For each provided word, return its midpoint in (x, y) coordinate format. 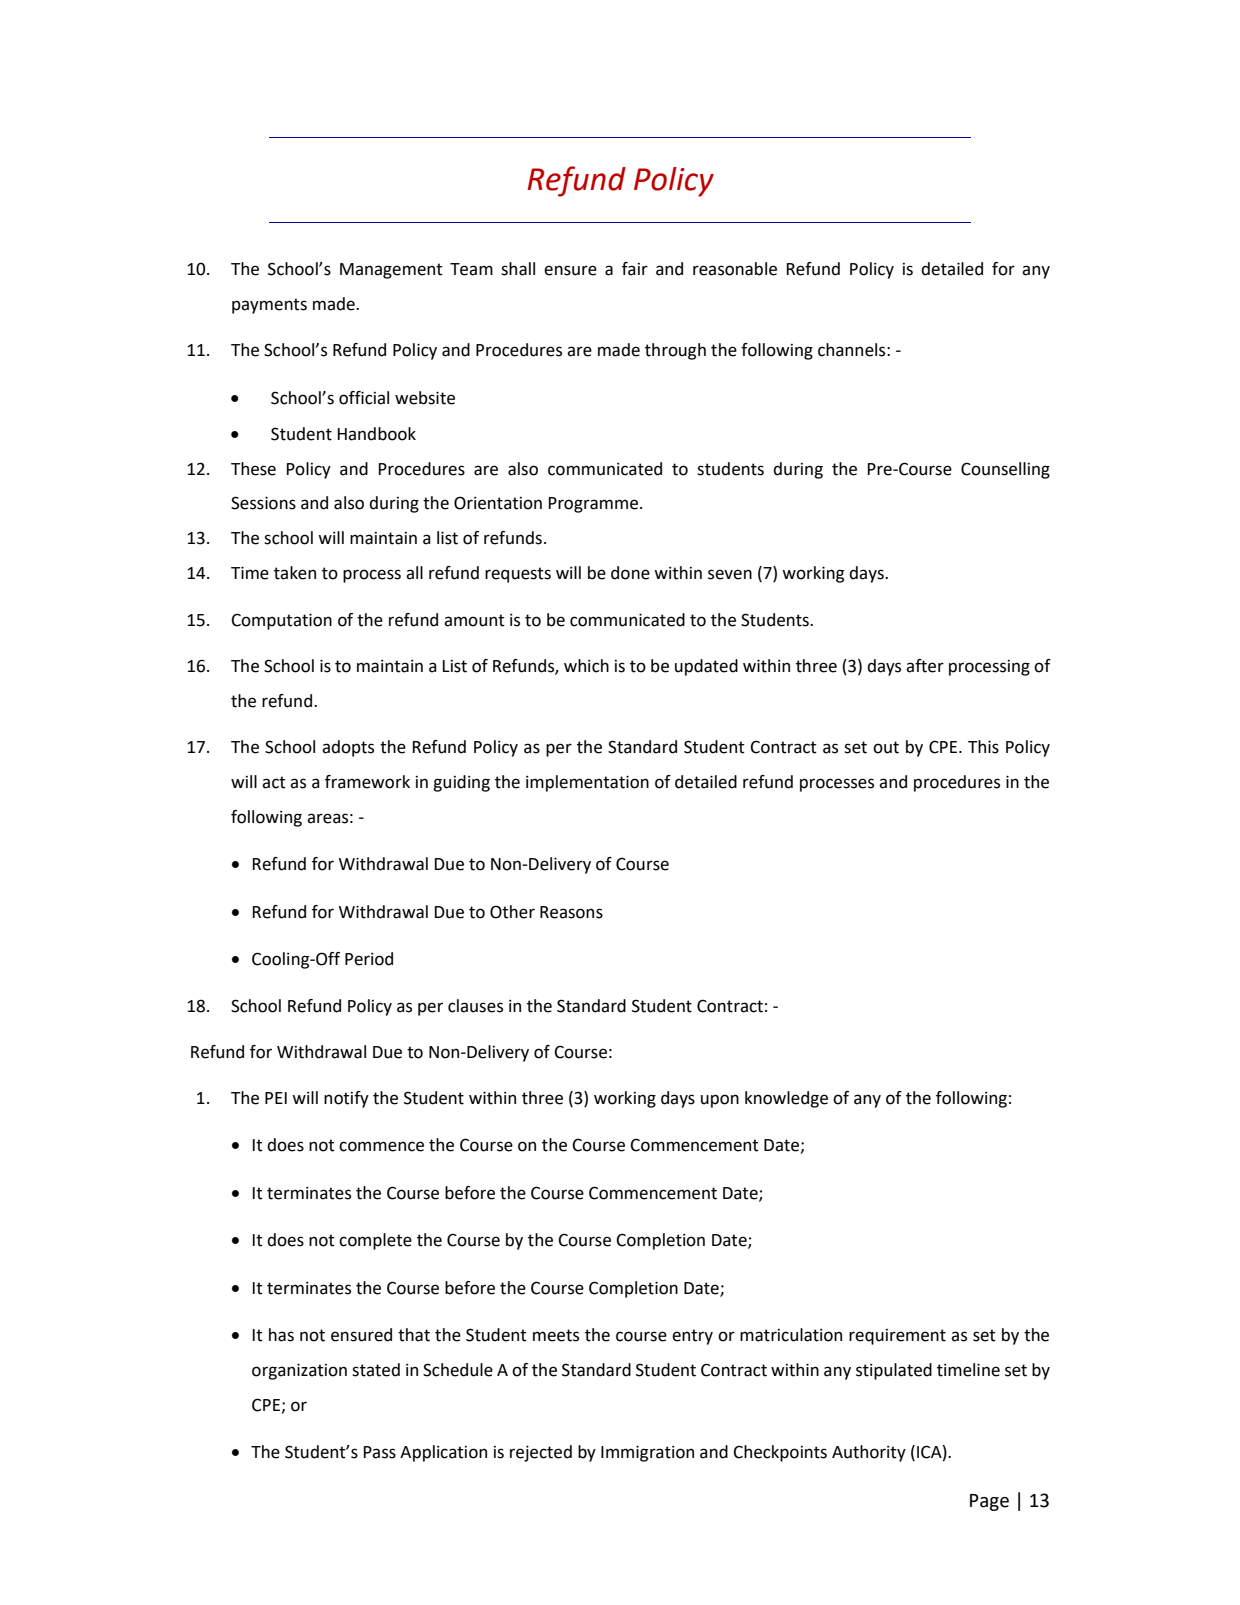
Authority (869, 1453)
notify (346, 1099)
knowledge (786, 1099)
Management (391, 271)
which (586, 666)
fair (635, 269)
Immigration (647, 1453)
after (925, 666)
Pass (380, 1452)
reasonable (735, 269)
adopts (348, 748)
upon (720, 1101)
